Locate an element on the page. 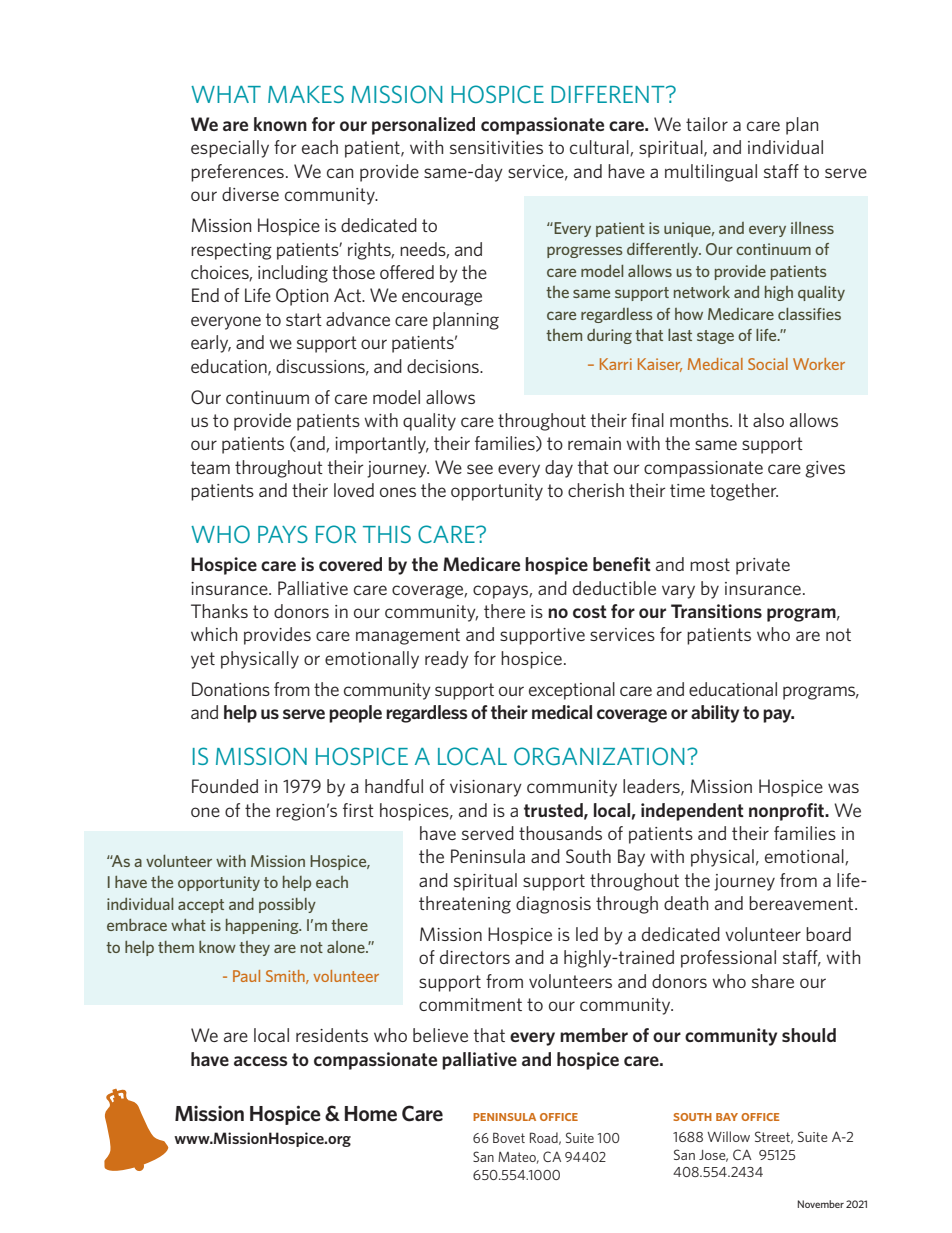 The width and height of the document is (952, 1233). directors is located at coordinates (475, 957).
